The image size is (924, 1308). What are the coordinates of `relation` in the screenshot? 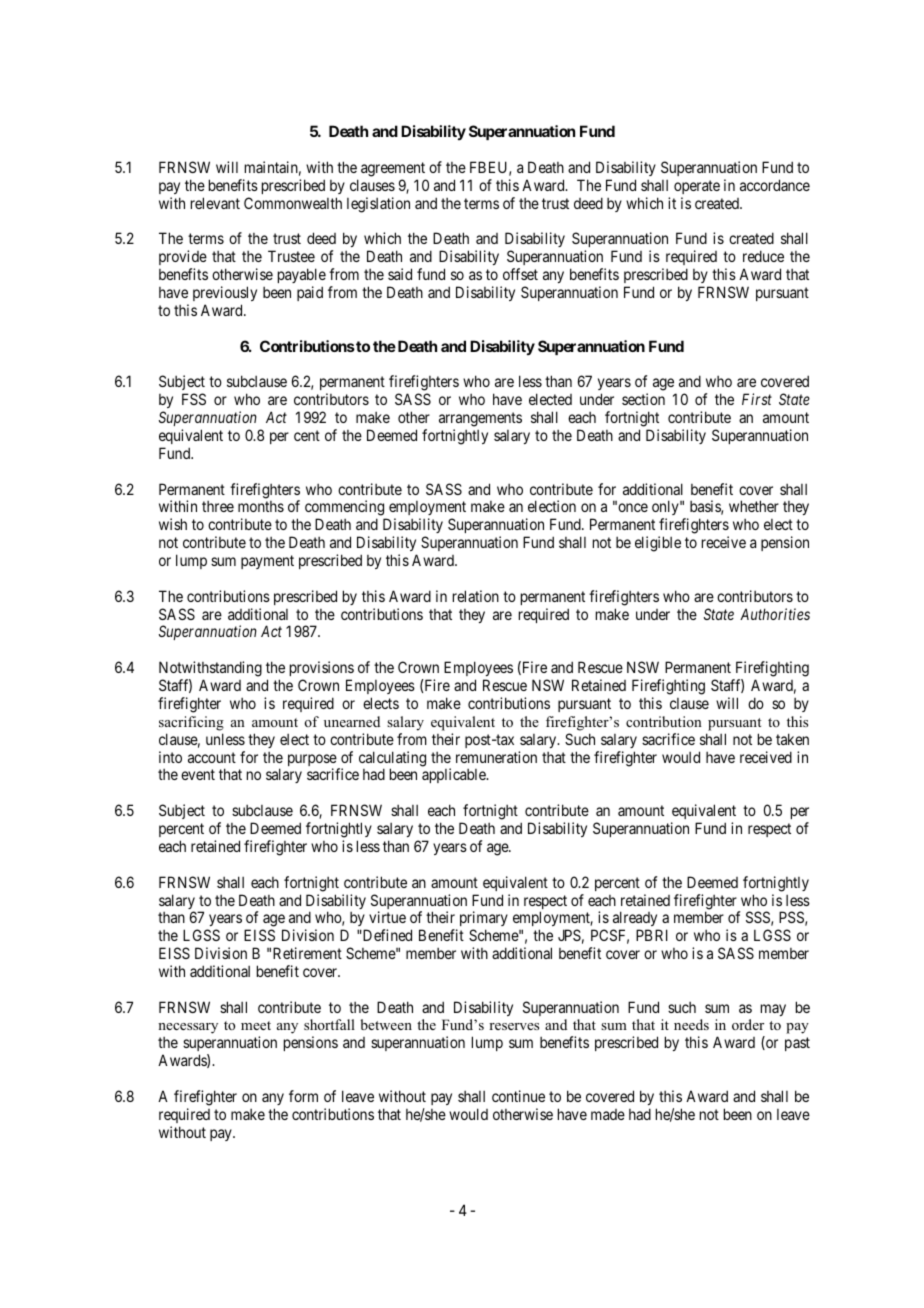 It's located at (476, 596).
